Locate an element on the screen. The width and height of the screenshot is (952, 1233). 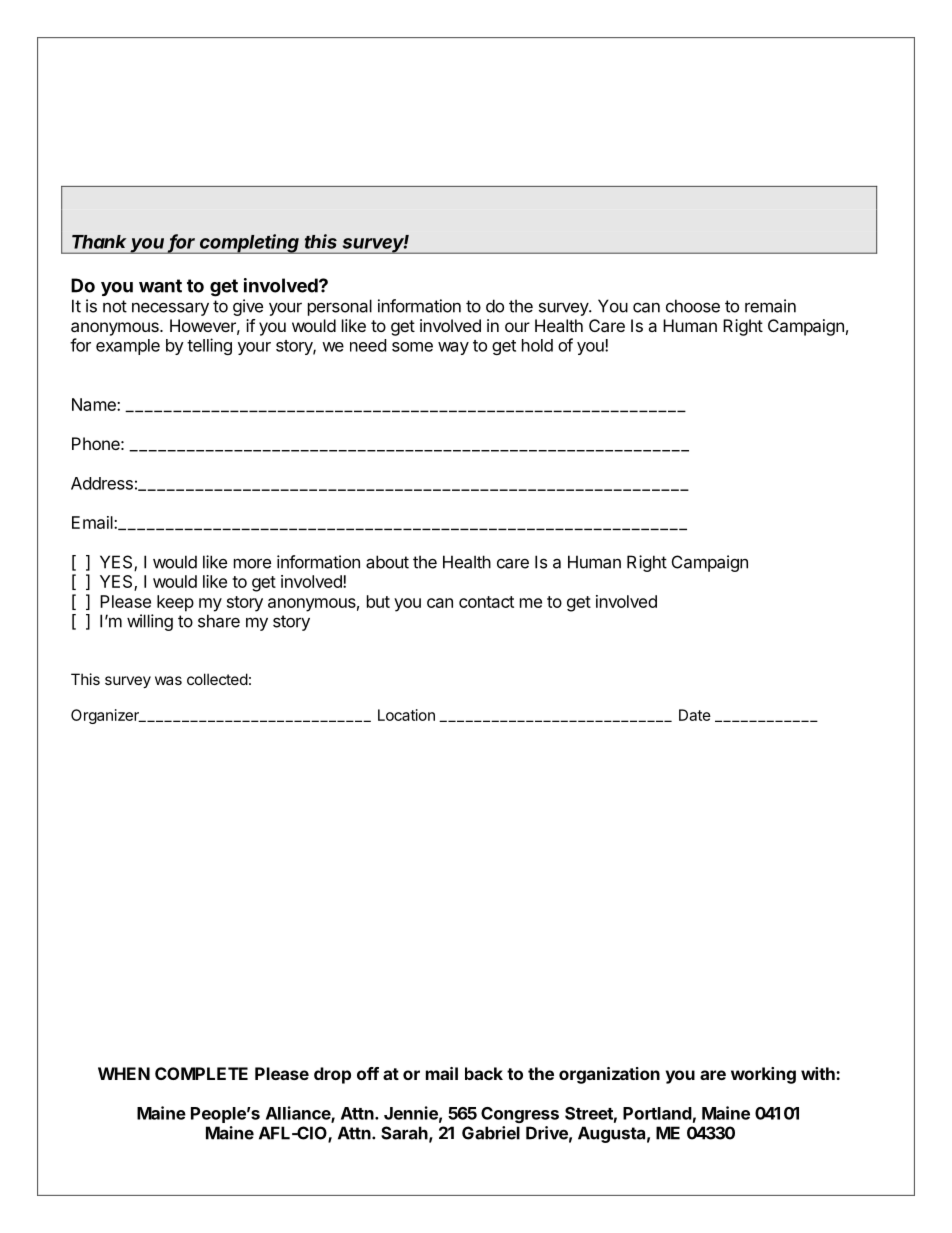
working is located at coordinates (763, 1075).
